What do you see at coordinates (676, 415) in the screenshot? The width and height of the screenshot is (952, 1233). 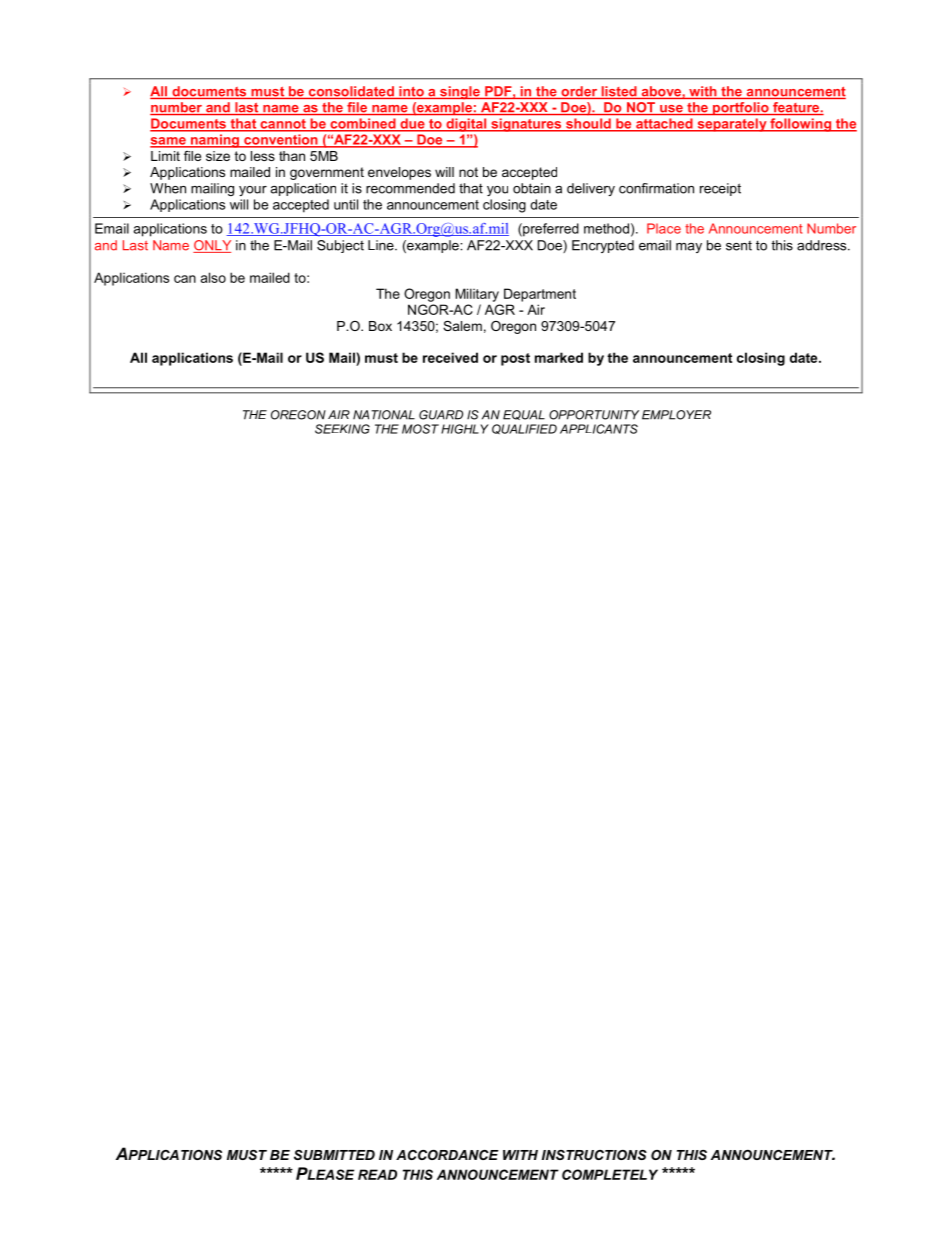 I see `EMPLOYER` at bounding box center [676, 415].
